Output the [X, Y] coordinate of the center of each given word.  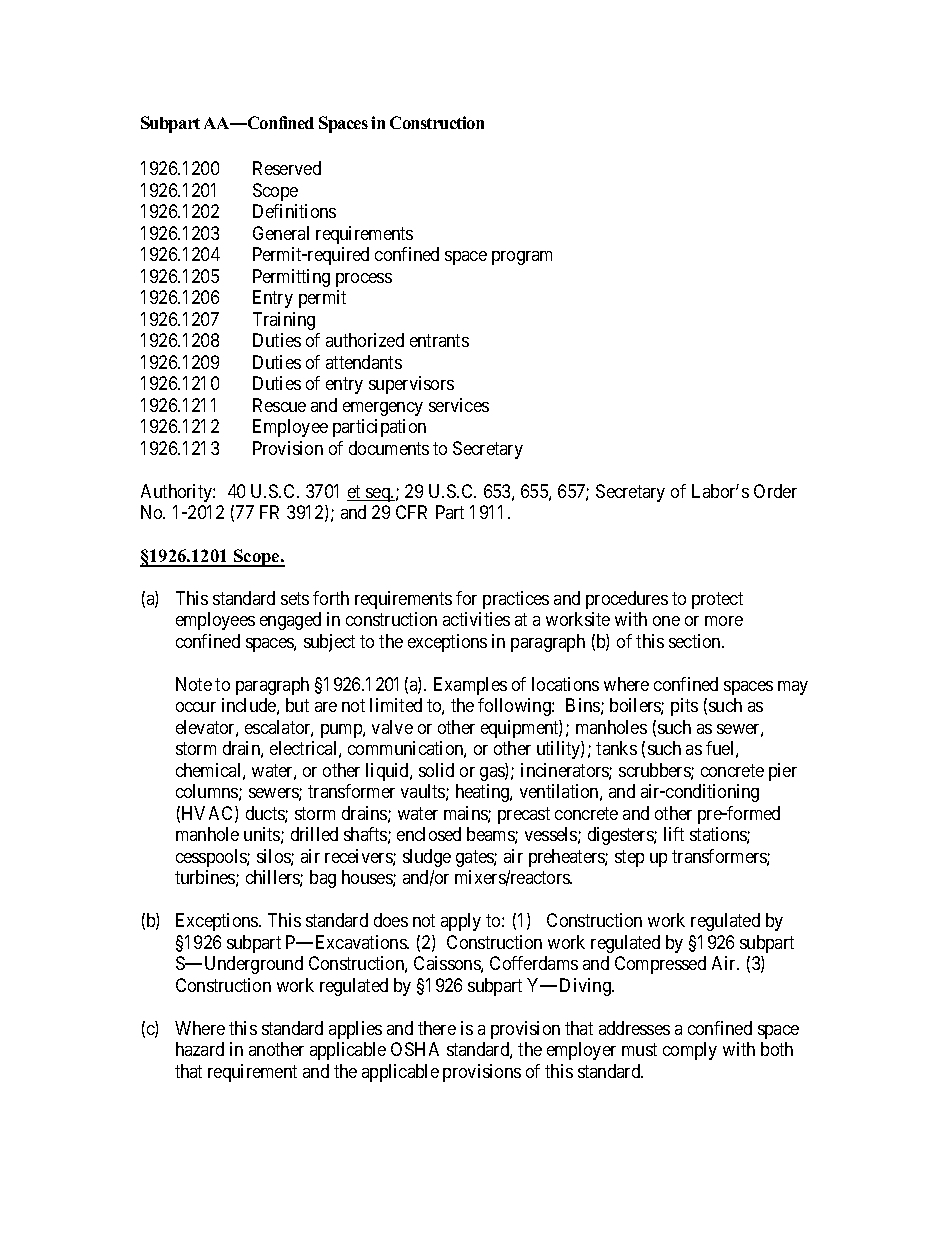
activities [476, 619]
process [364, 280]
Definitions [294, 211]
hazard [200, 1049]
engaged [290, 621]
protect [717, 600]
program [522, 258]
